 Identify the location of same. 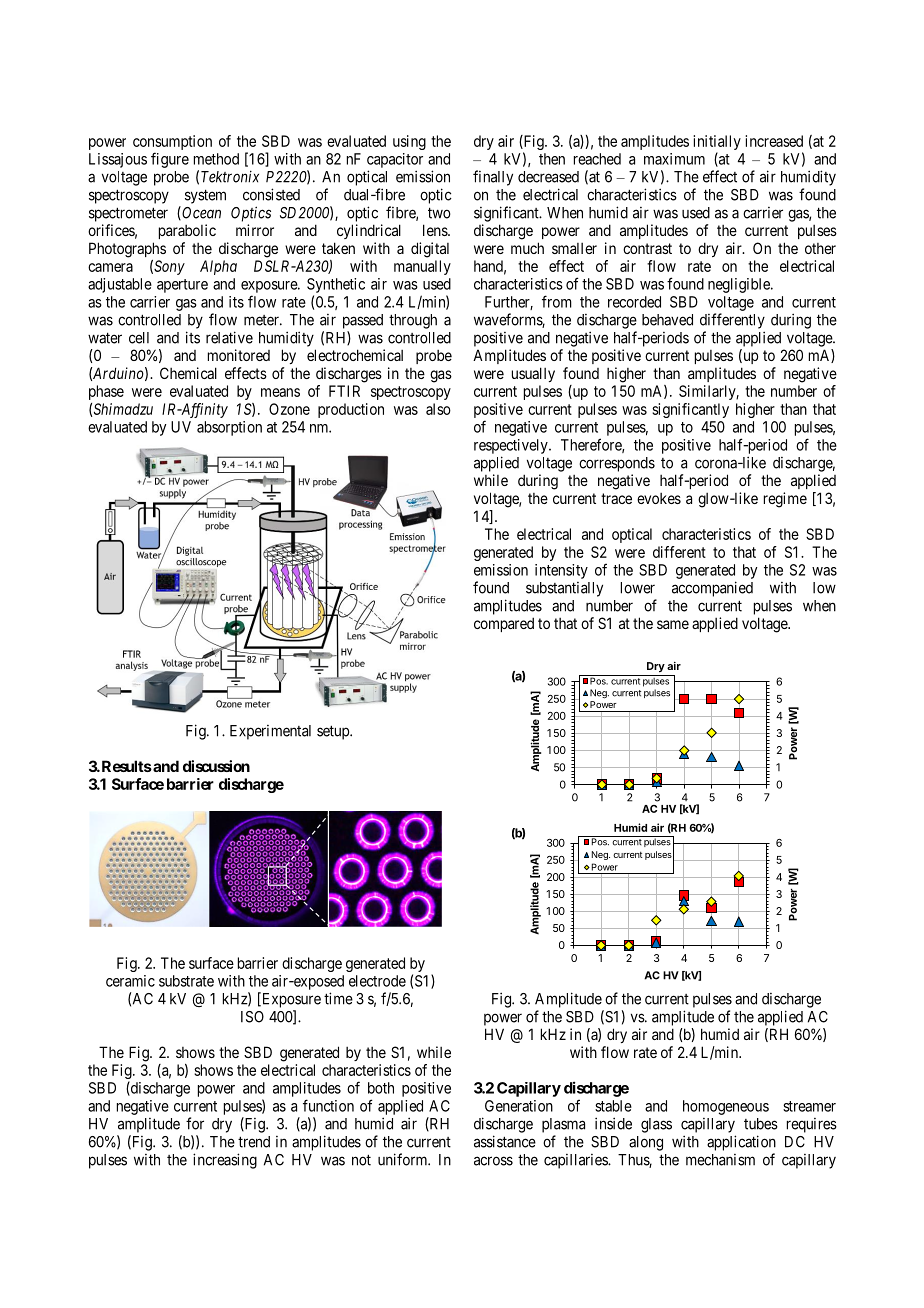
(673, 624).
